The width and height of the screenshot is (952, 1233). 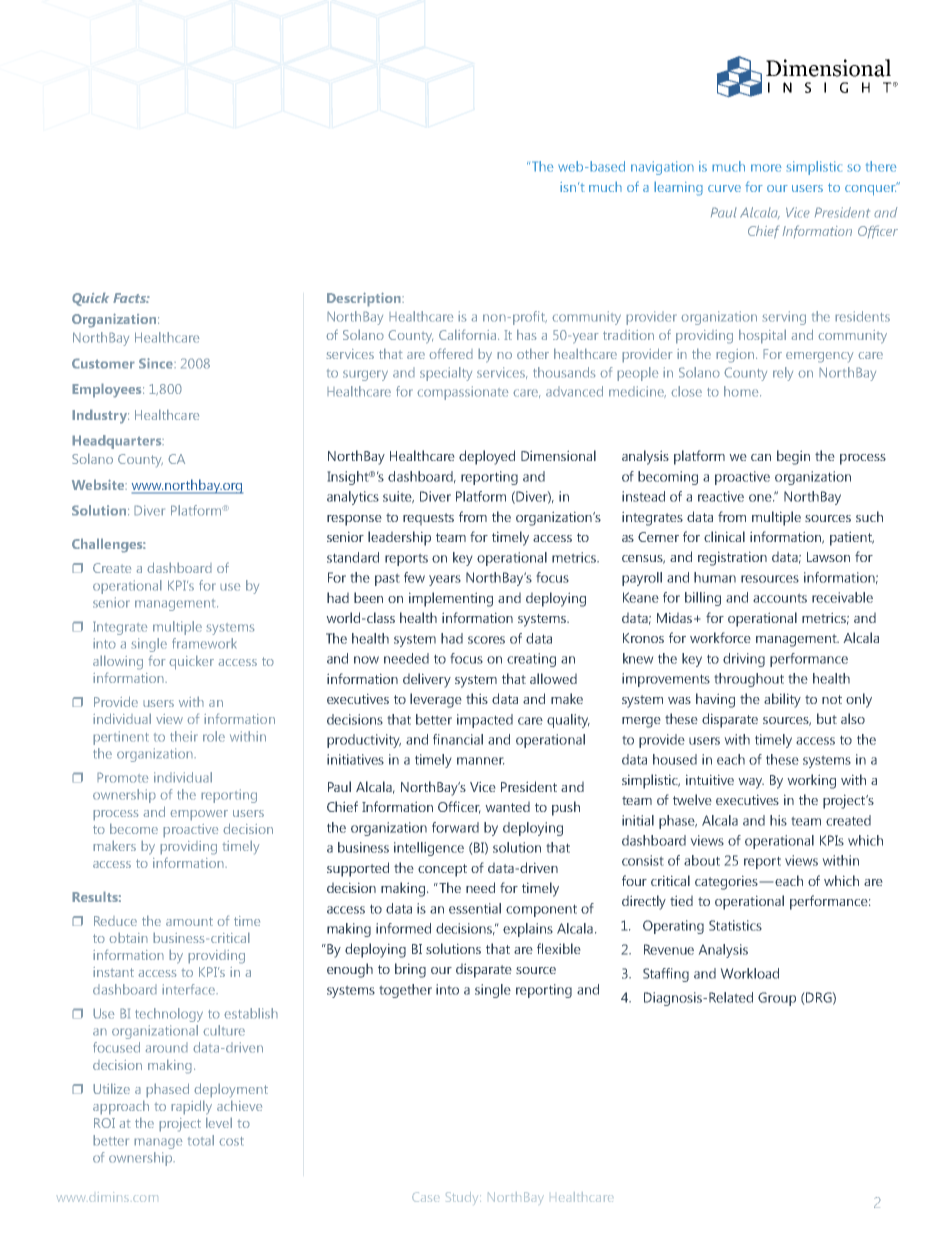 What do you see at coordinates (204, 643) in the screenshot?
I see `framework` at bounding box center [204, 643].
